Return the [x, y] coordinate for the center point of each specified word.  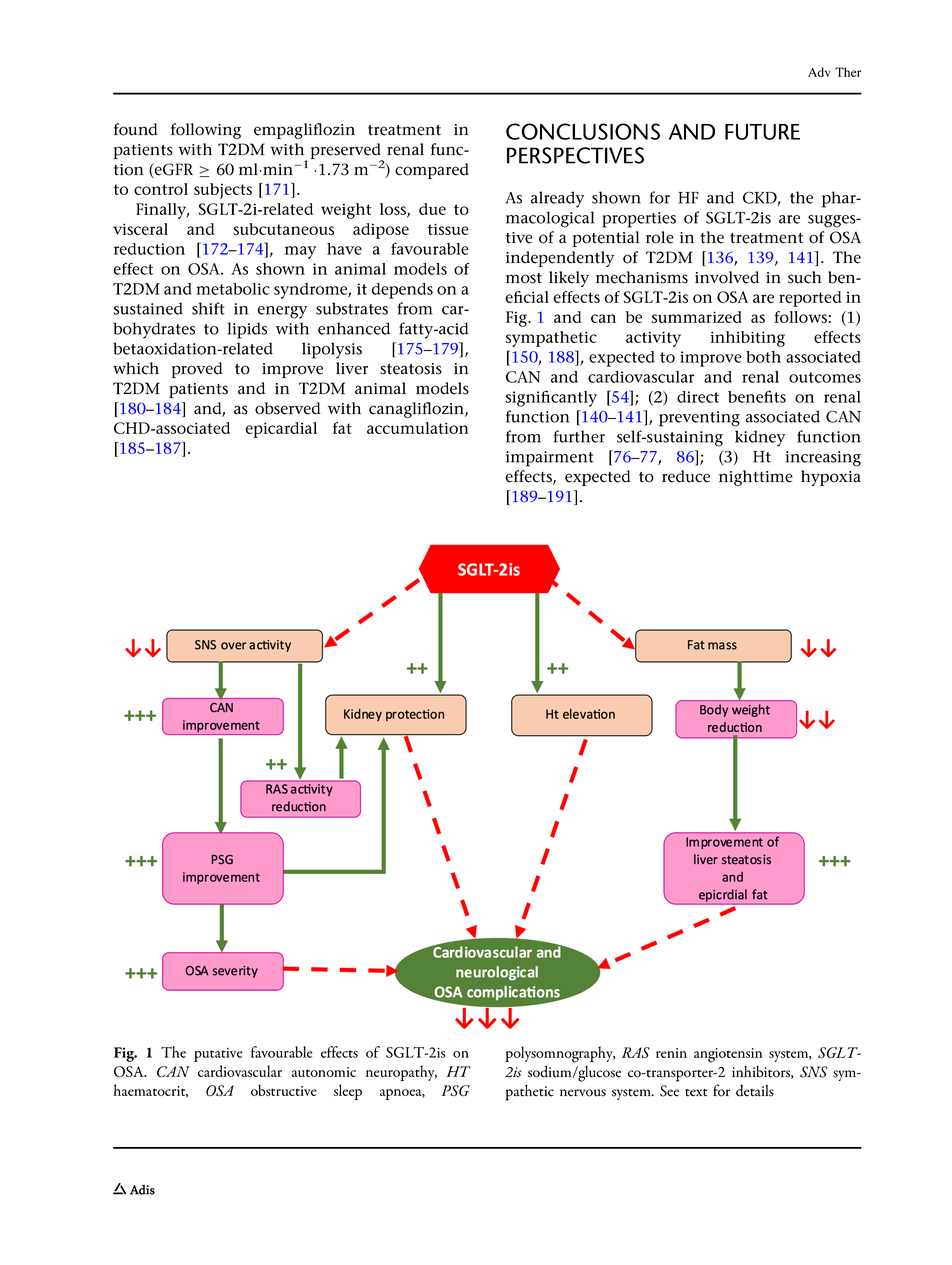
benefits [757, 396]
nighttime [756, 478]
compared [432, 171]
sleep [348, 1092]
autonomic [324, 1072]
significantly [551, 398]
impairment [550, 459]
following [206, 131]
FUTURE [762, 132]
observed [288, 408]
